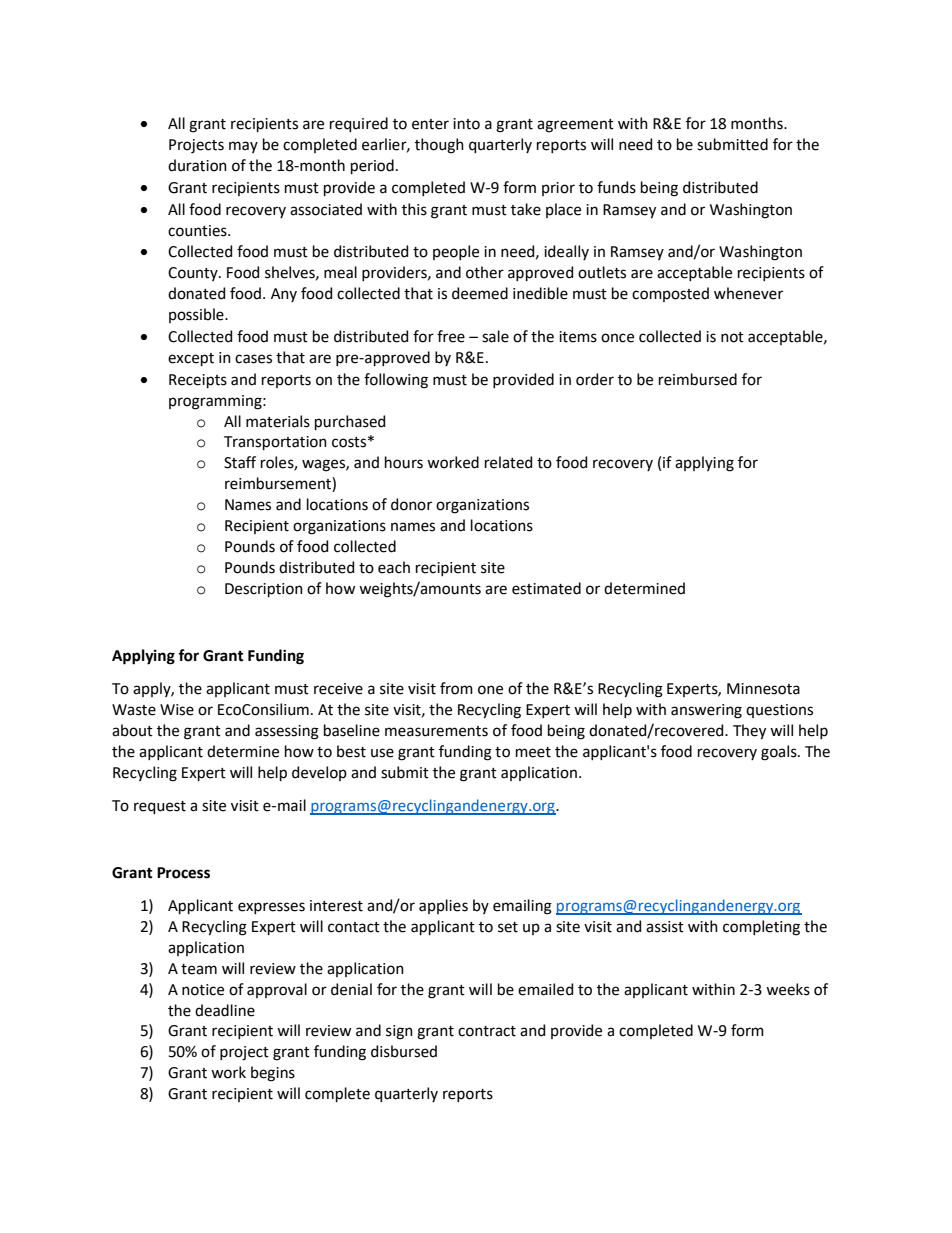 The height and width of the document is (1233, 952). What do you see at coordinates (443, 906) in the document?
I see `applies` at bounding box center [443, 906].
